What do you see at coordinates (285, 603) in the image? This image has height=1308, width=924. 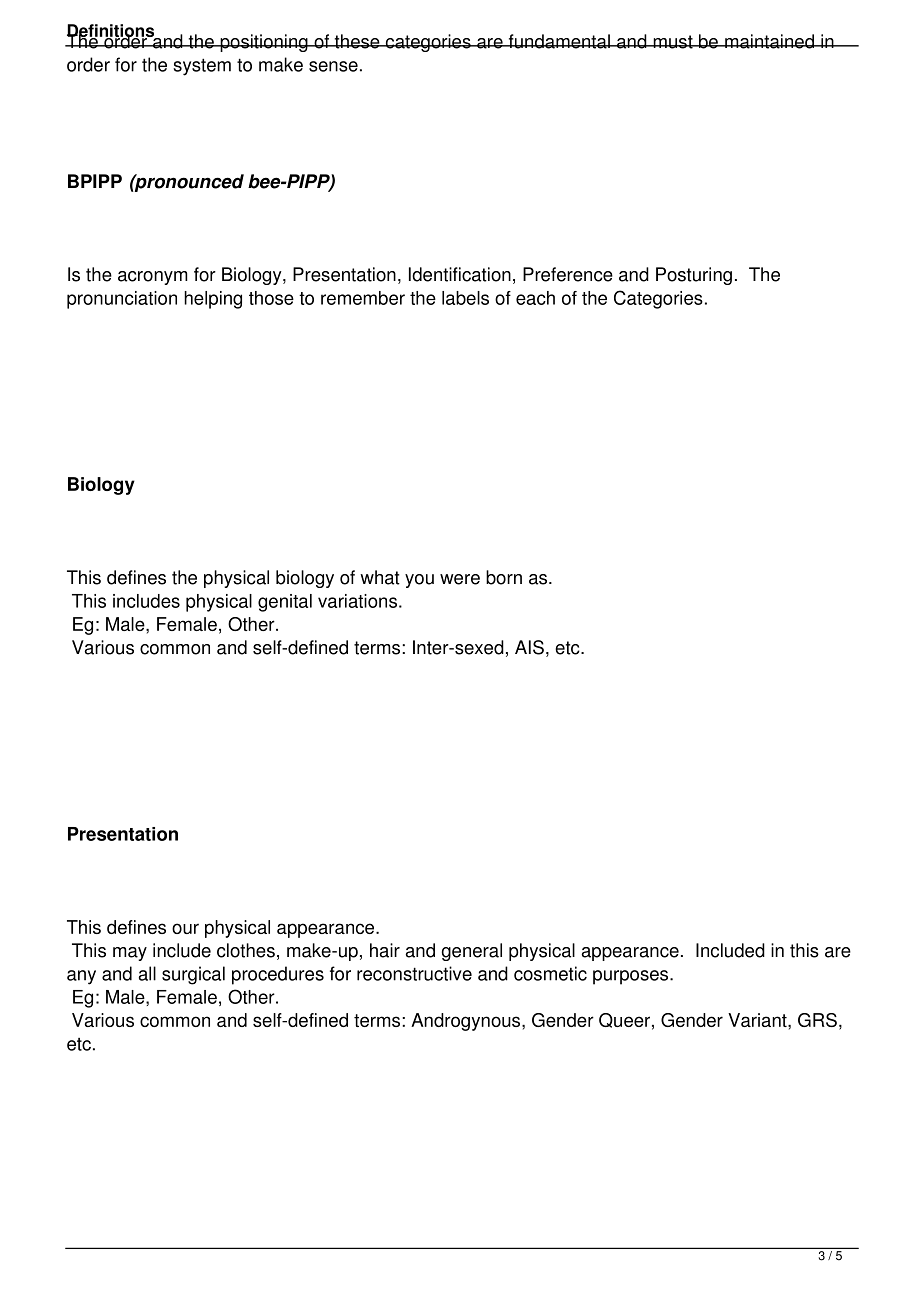 I see `genital` at bounding box center [285, 603].
